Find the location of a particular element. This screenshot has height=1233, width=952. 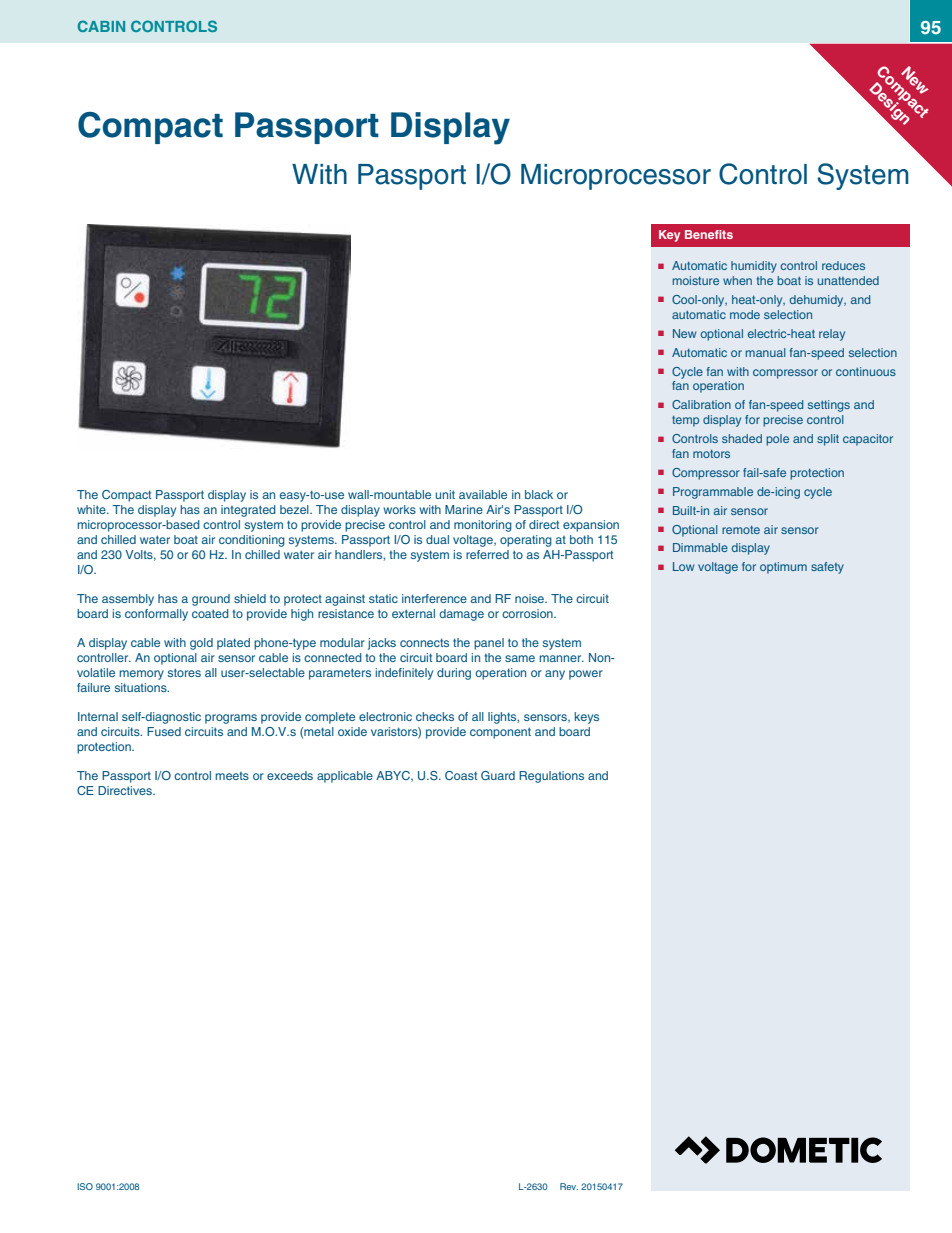

Regulations is located at coordinates (551, 777).
